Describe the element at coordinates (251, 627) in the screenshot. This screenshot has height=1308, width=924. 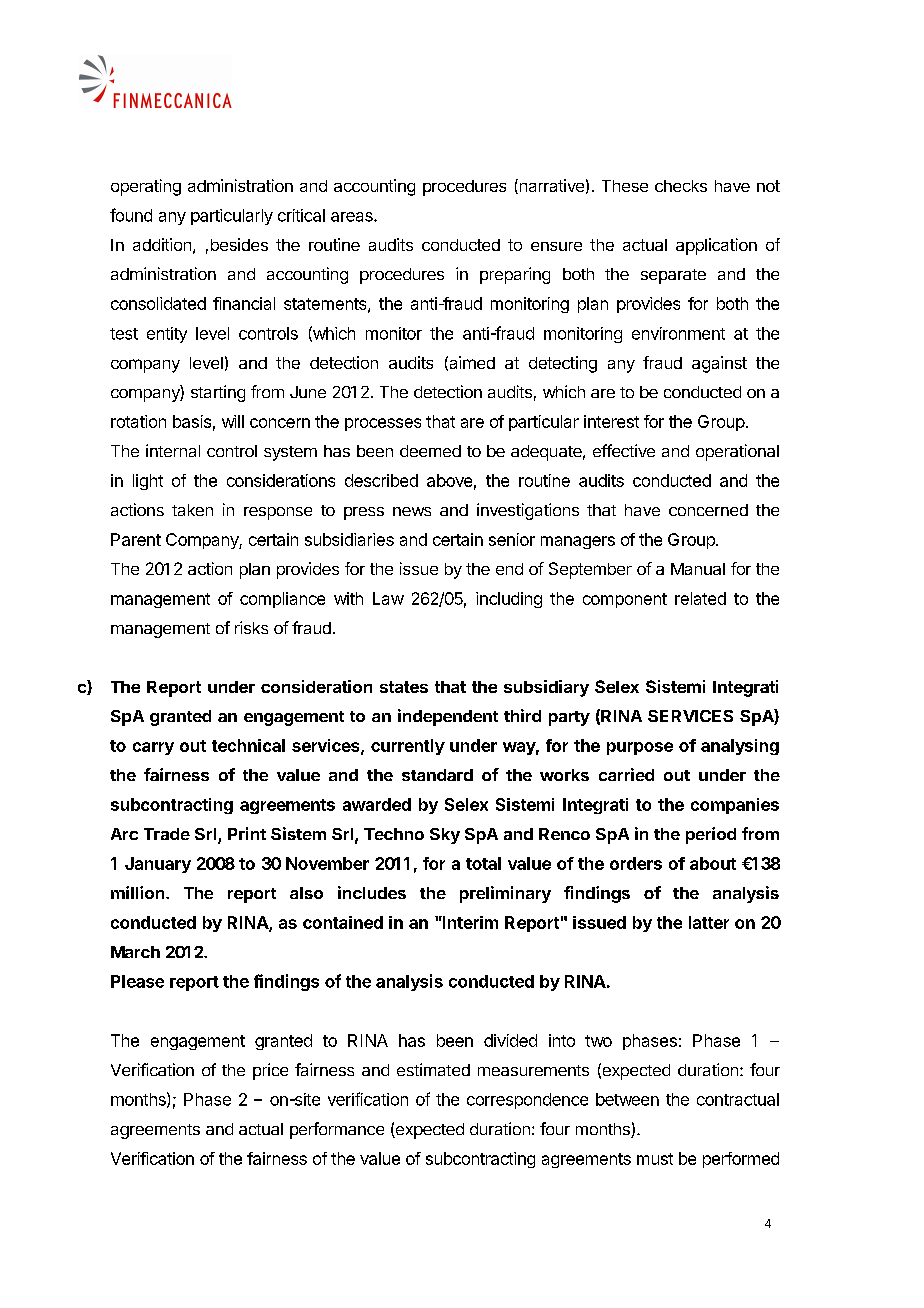
I see `risks` at that location.
